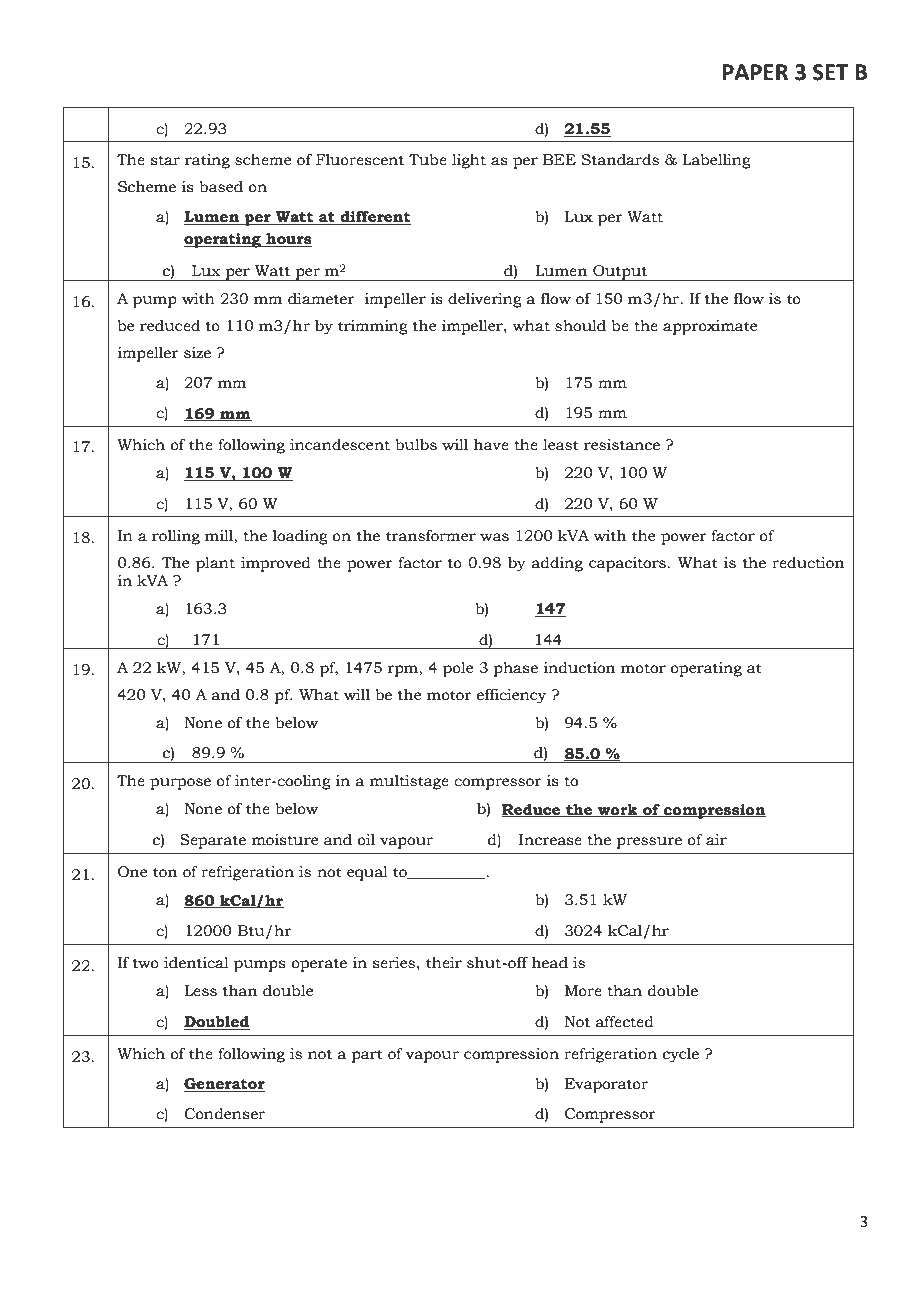  What do you see at coordinates (485, 300) in the image?
I see `delivering` at bounding box center [485, 300].
